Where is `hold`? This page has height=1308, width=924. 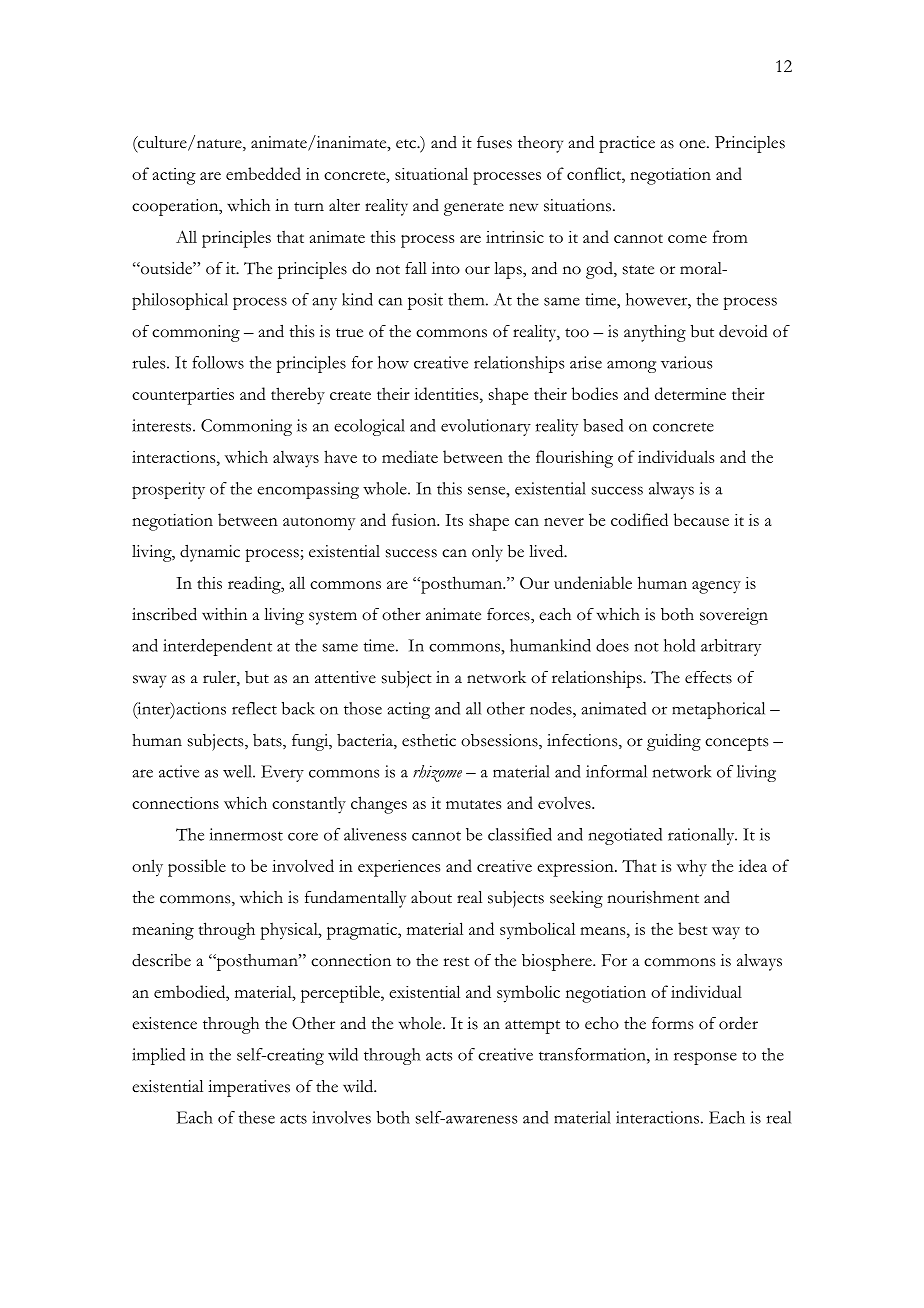 hold is located at coordinates (679, 645).
